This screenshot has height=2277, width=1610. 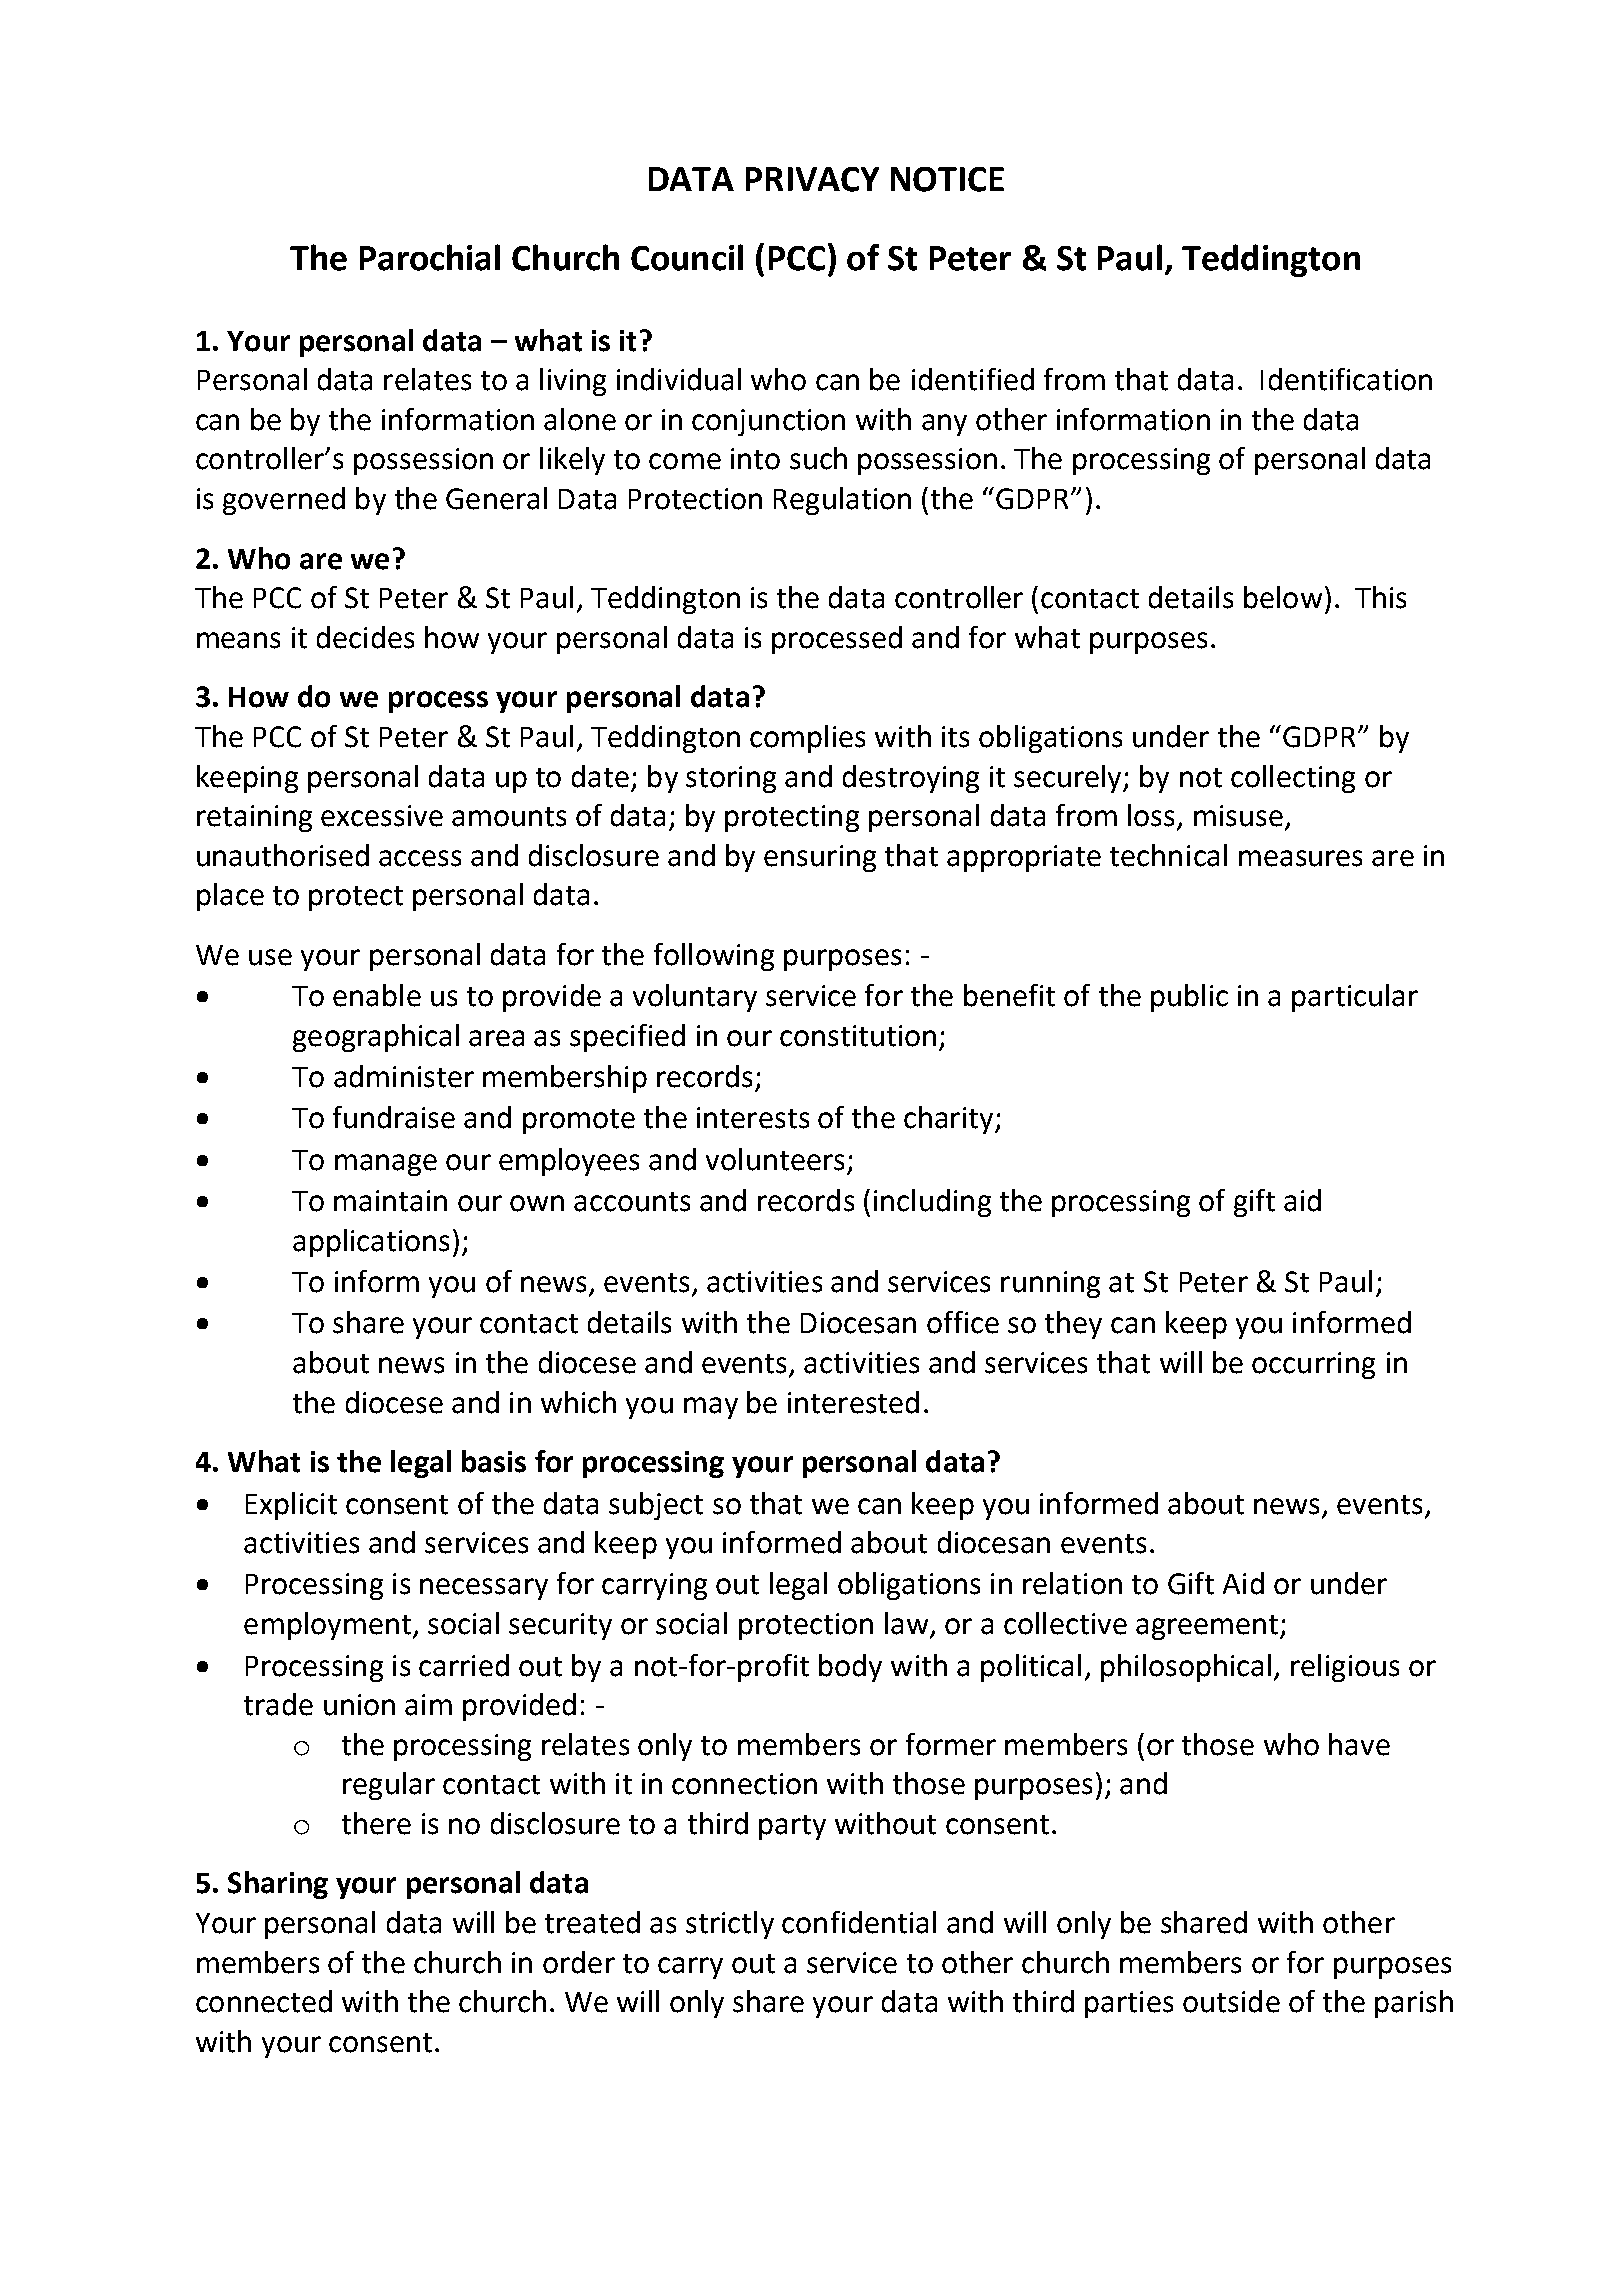 What do you see at coordinates (853, 1402) in the screenshot?
I see `interested` at bounding box center [853, 1402].
